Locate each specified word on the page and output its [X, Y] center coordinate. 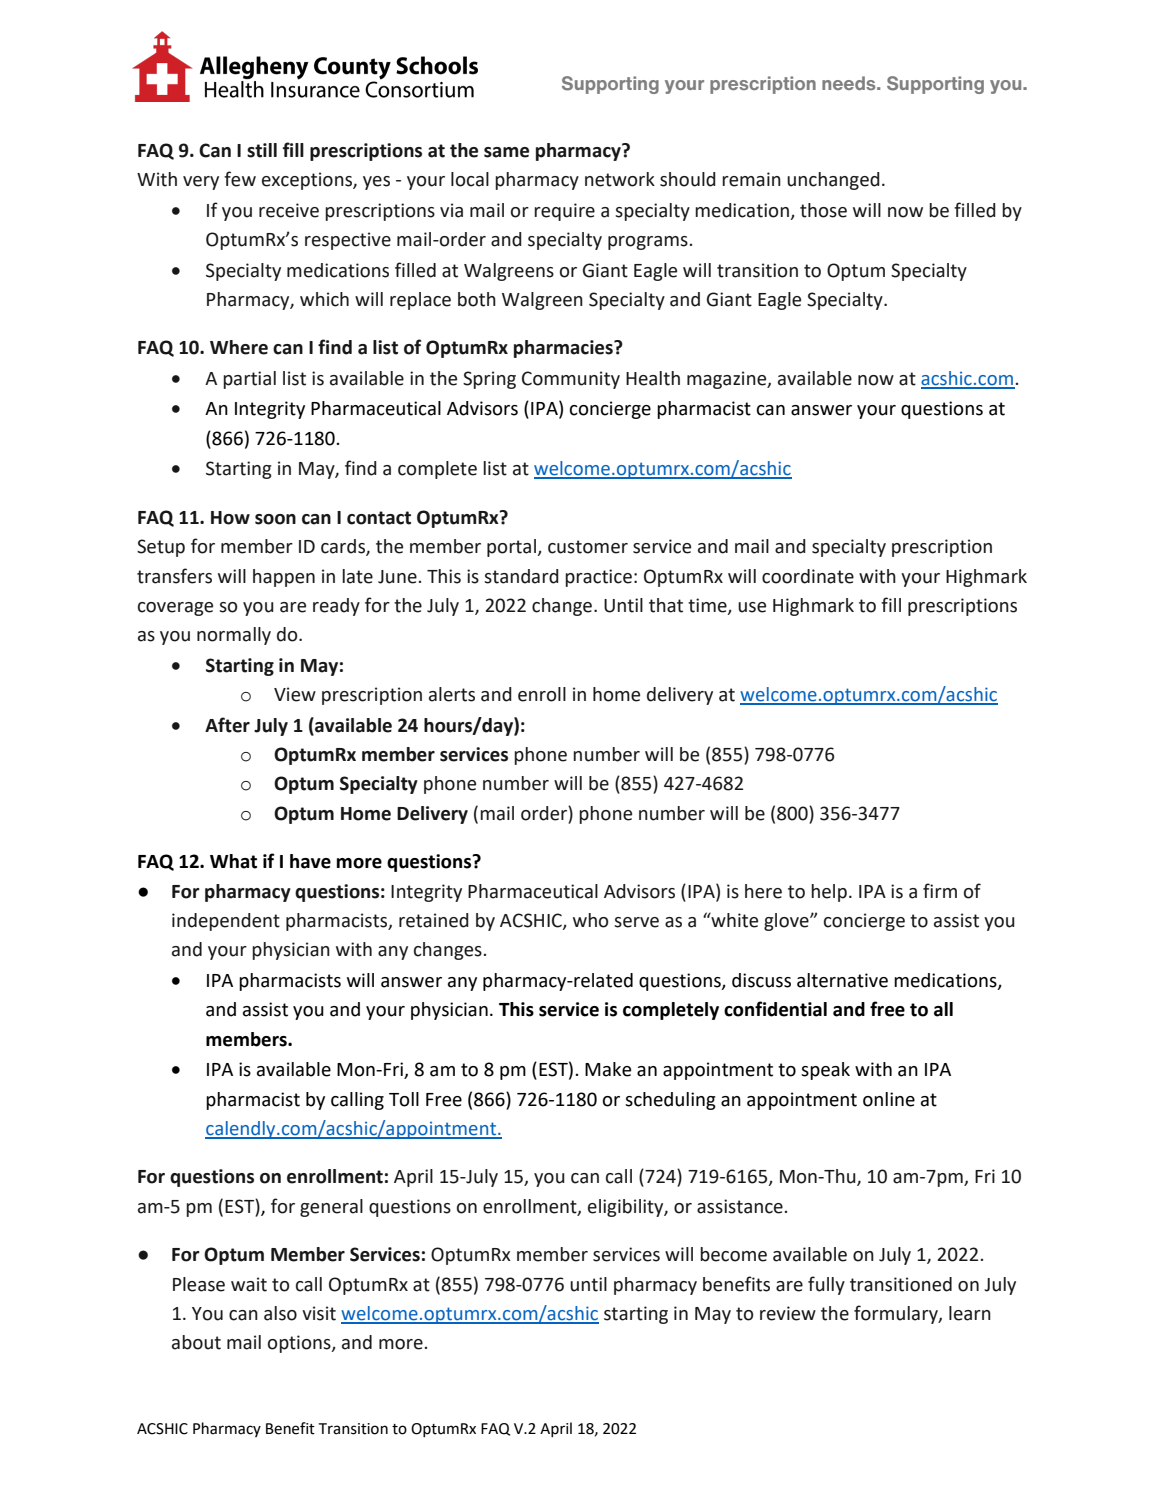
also [280, 1313]
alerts [452, 694]
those [823, 210]
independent [226, 922]
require [564, 212]
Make [608, 1069]
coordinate [808, 576]
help [829, 893]
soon [275, 519]
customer [588, 547]
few [240, 179]
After [227, 725]
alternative [842, 980]
